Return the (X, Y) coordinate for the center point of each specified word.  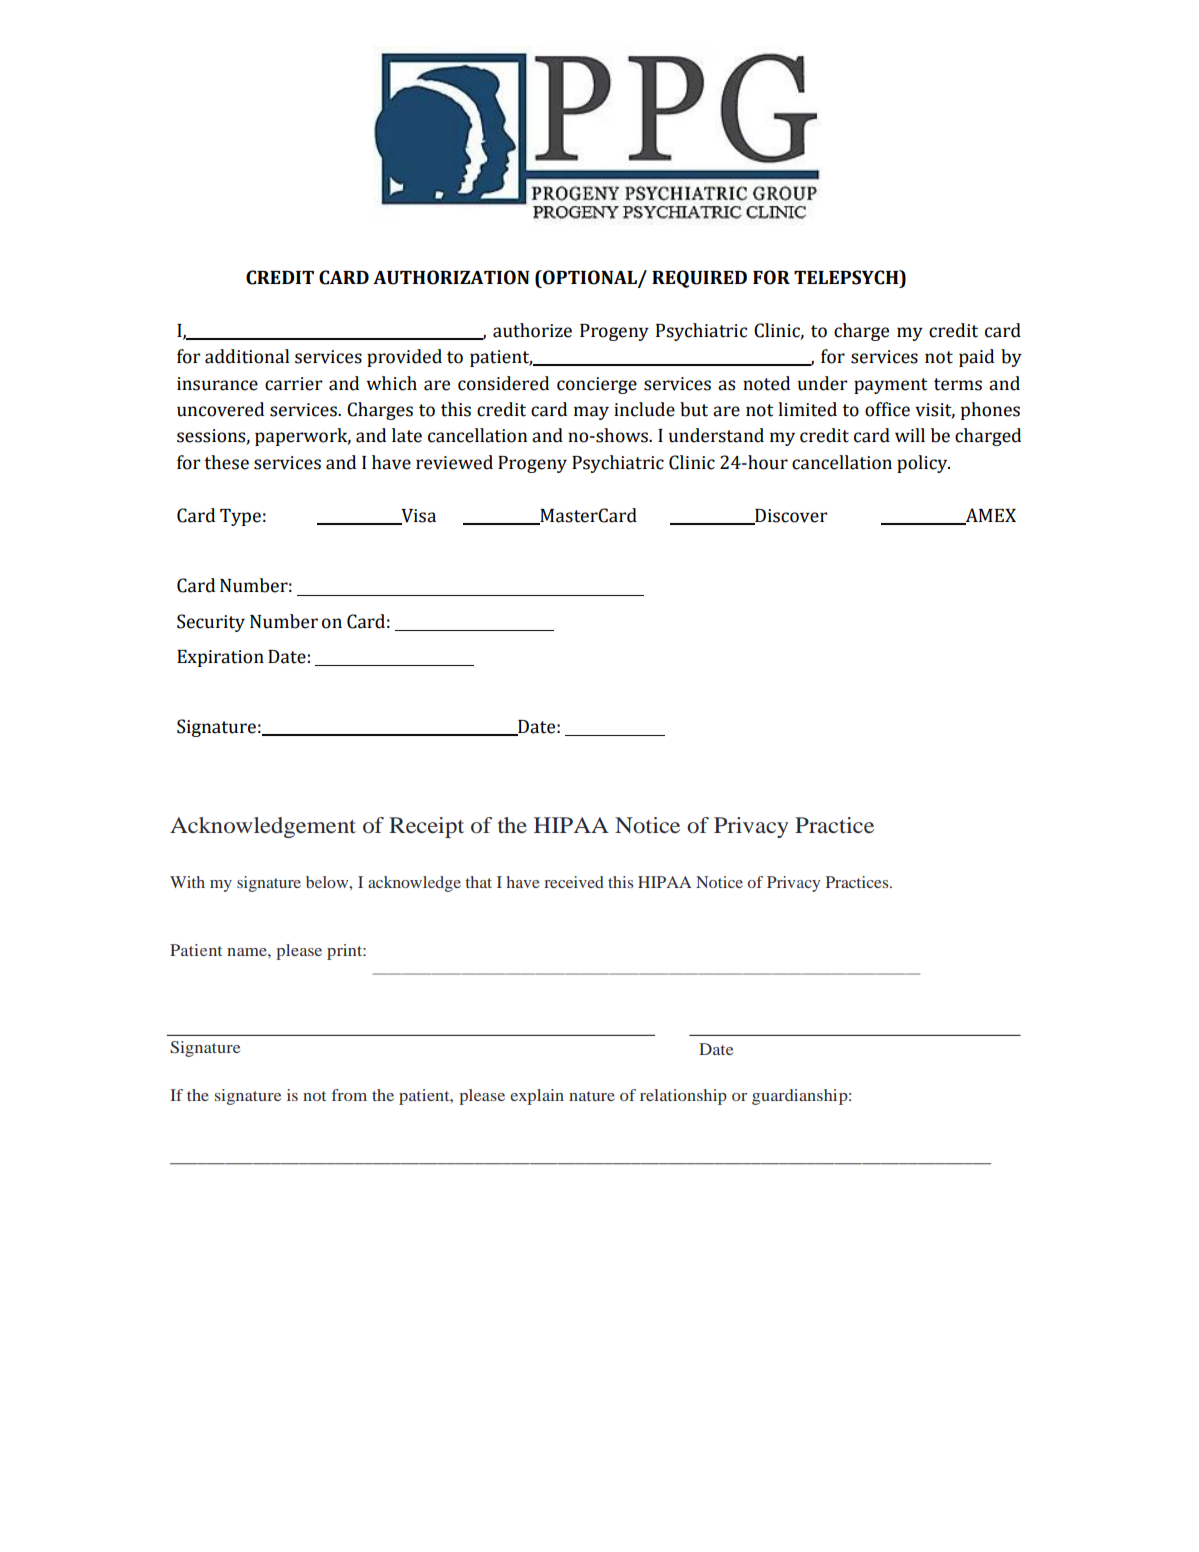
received (574, 882)
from (349, 1095)
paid (976, 358)
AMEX (989, 516)
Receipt (426, 827)
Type (240, 517)
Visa (417, 517)
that (478, 882)
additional (247, 356)
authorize (532, 330)
